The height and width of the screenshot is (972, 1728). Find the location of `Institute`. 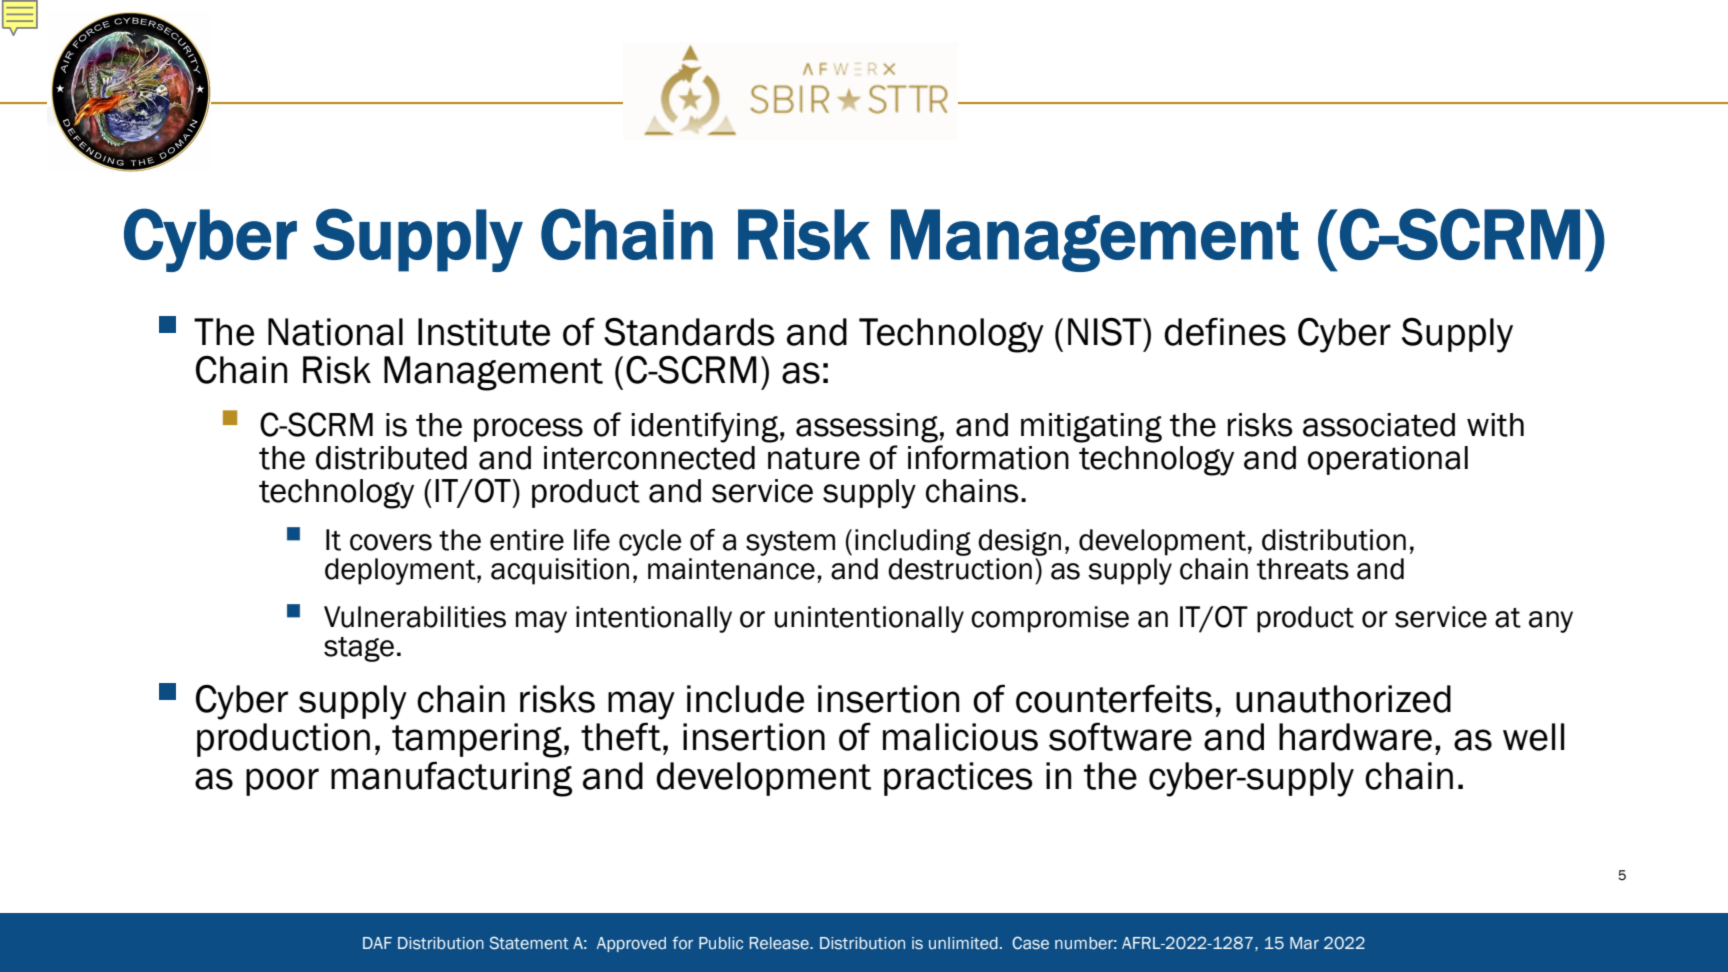

Institute is located at coordinates (484, 332).
